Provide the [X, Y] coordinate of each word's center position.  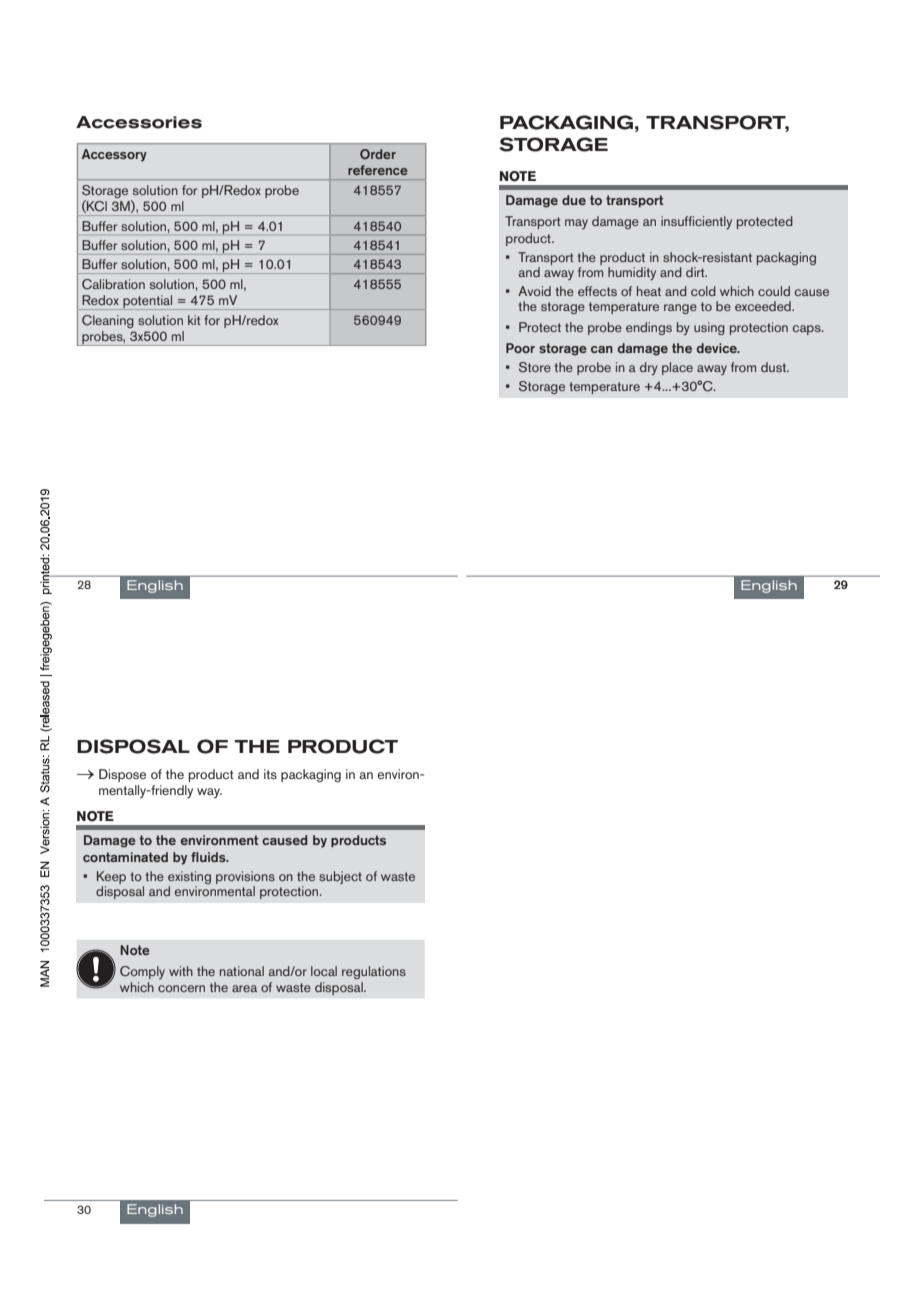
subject [340, 877]
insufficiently [696, 222]
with [181, 971]
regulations [374, 972]
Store [535, 367]
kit [194, 320]
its [270, 774]
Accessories [139, 122]
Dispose [122, 775]
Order [378, 154]
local [324, 971]
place [677, 368]
